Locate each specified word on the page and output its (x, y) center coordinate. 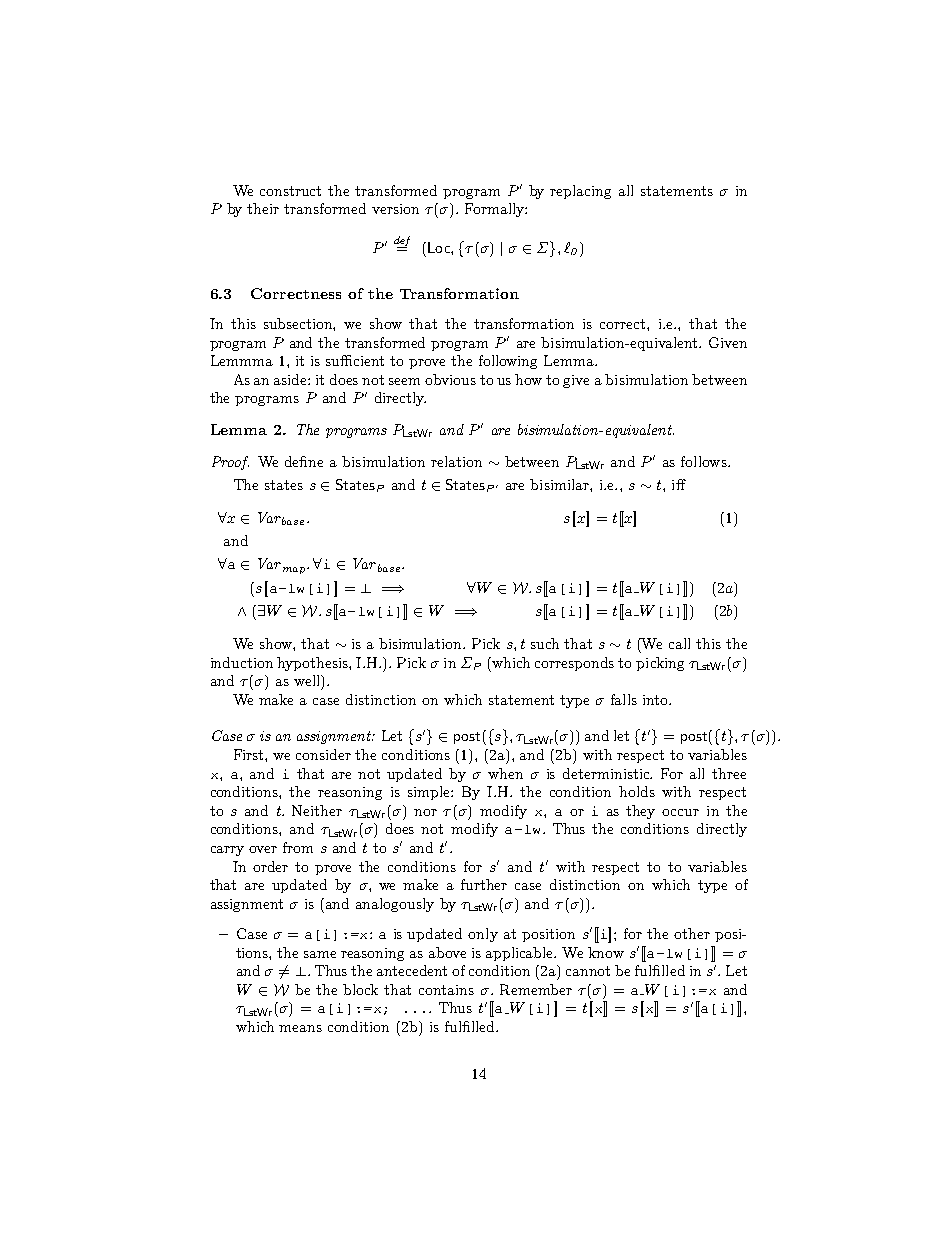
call (679, 643)
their (263, 208)
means (300, 1028)
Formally (495, 210)
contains (446, 990)
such (545, 643)
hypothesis (313, 664)
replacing (580, 192)
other (692, 933)
